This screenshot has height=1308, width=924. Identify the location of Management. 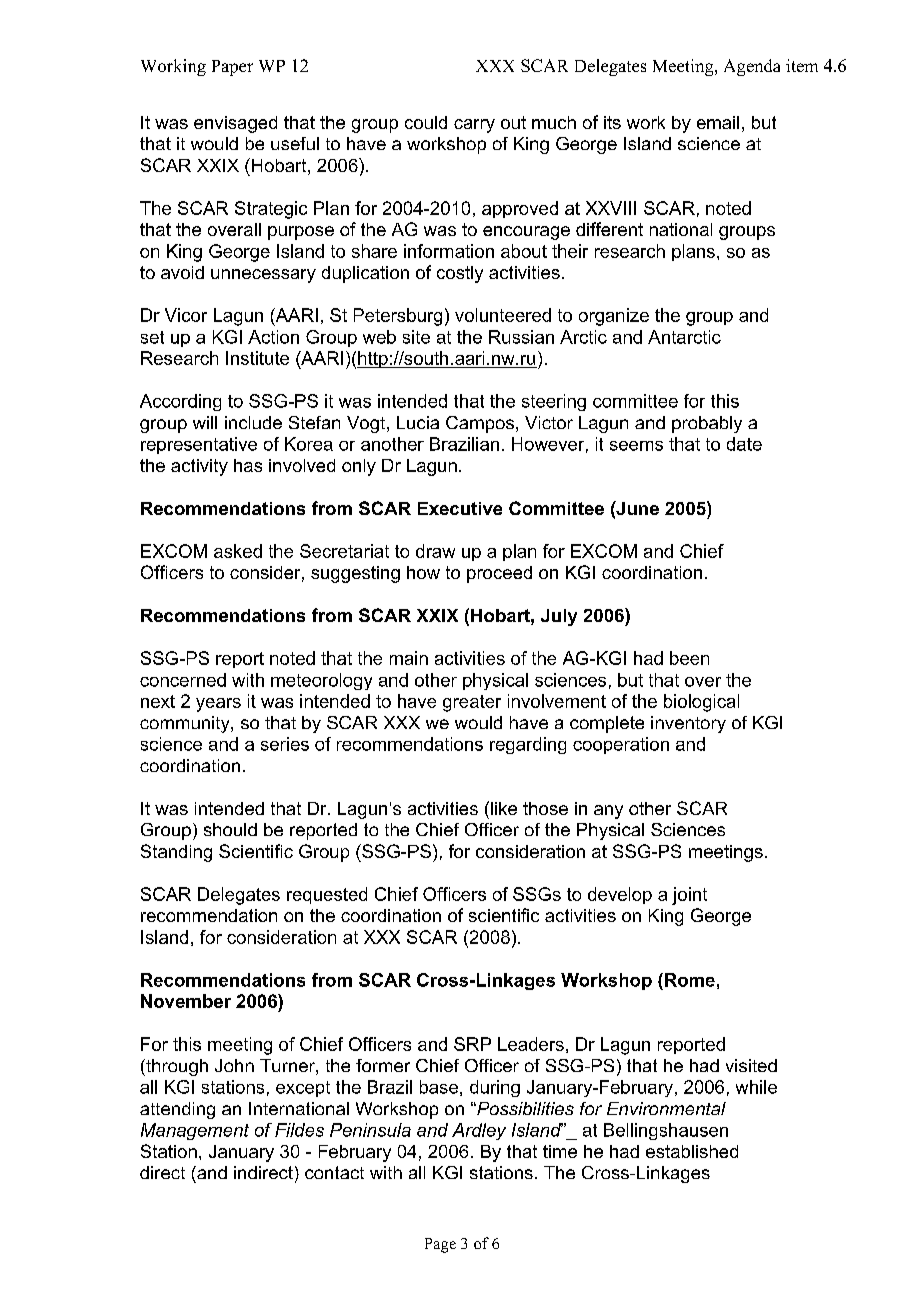
(195, 1131).
